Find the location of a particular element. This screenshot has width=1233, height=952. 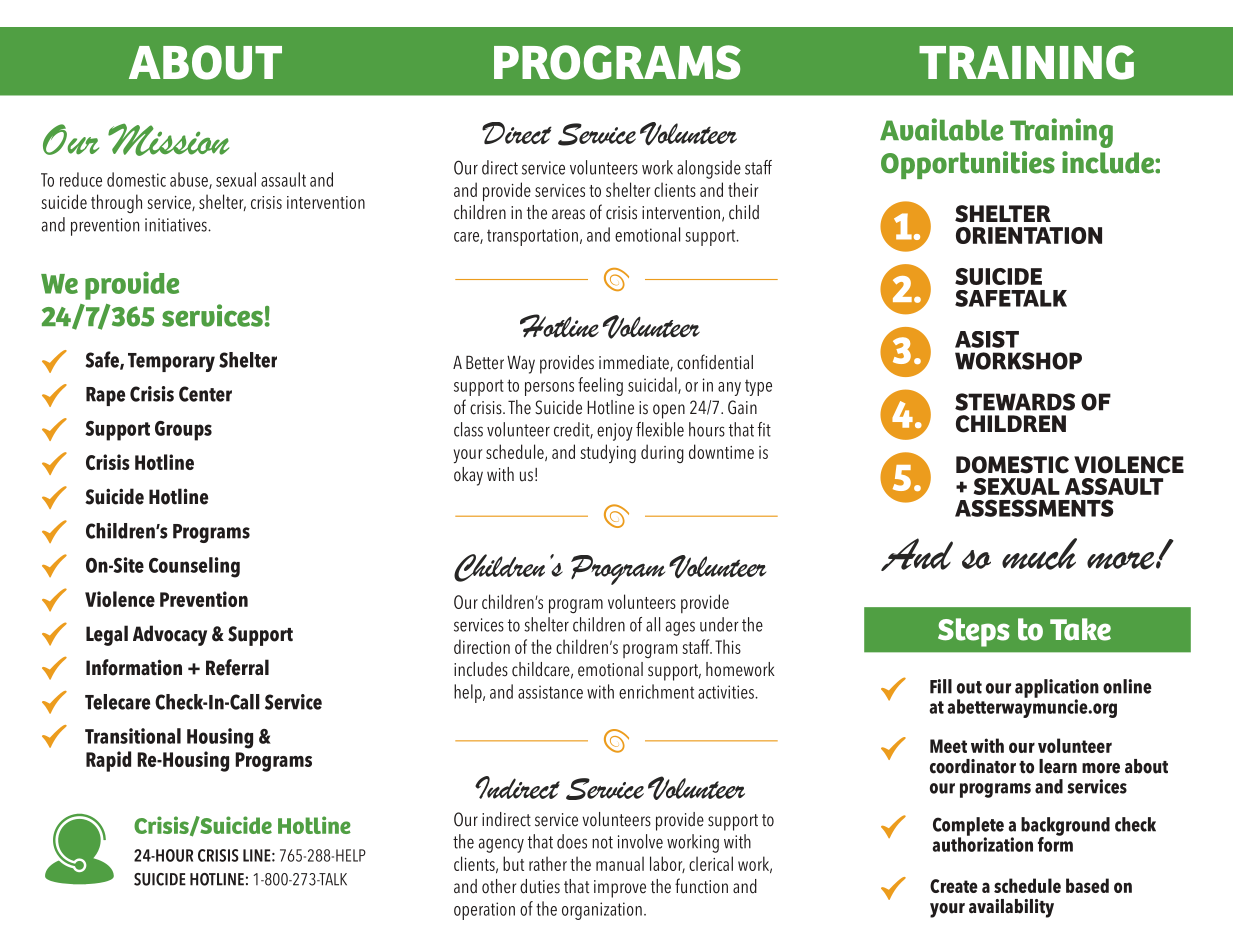

immediate is located at coordinates (635, 363).
